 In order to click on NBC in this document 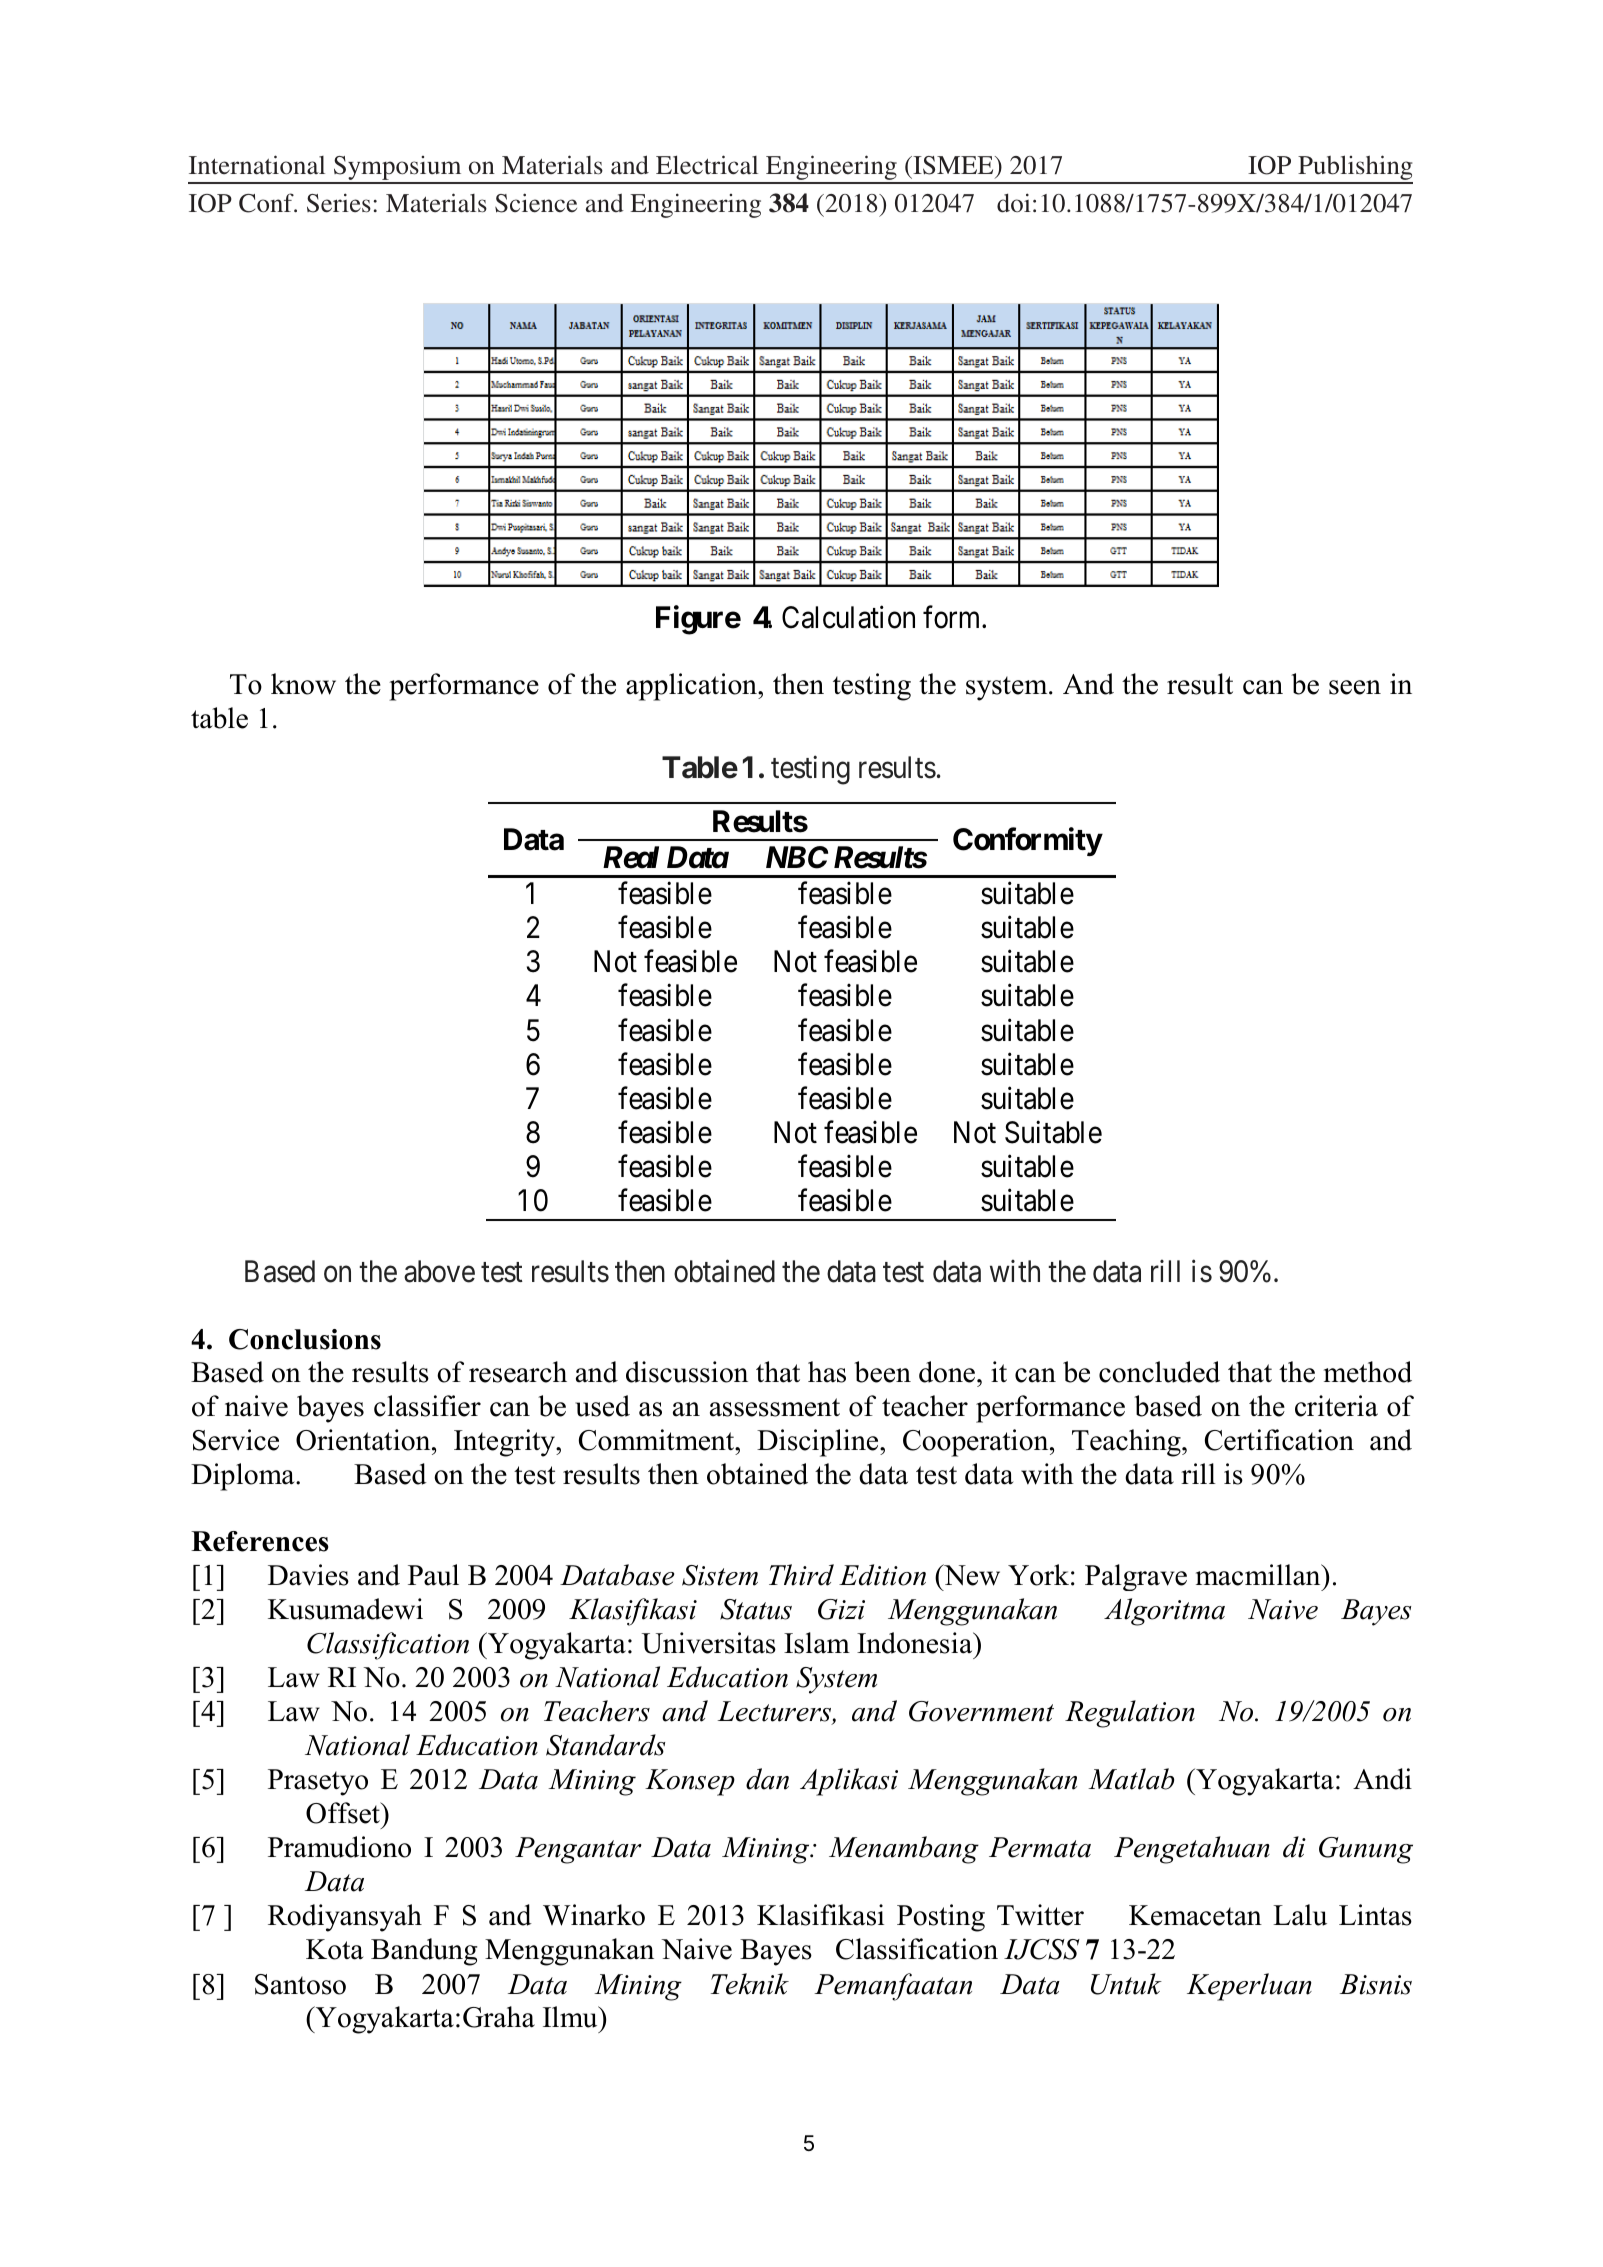, I will do `click(797, 857)`.
